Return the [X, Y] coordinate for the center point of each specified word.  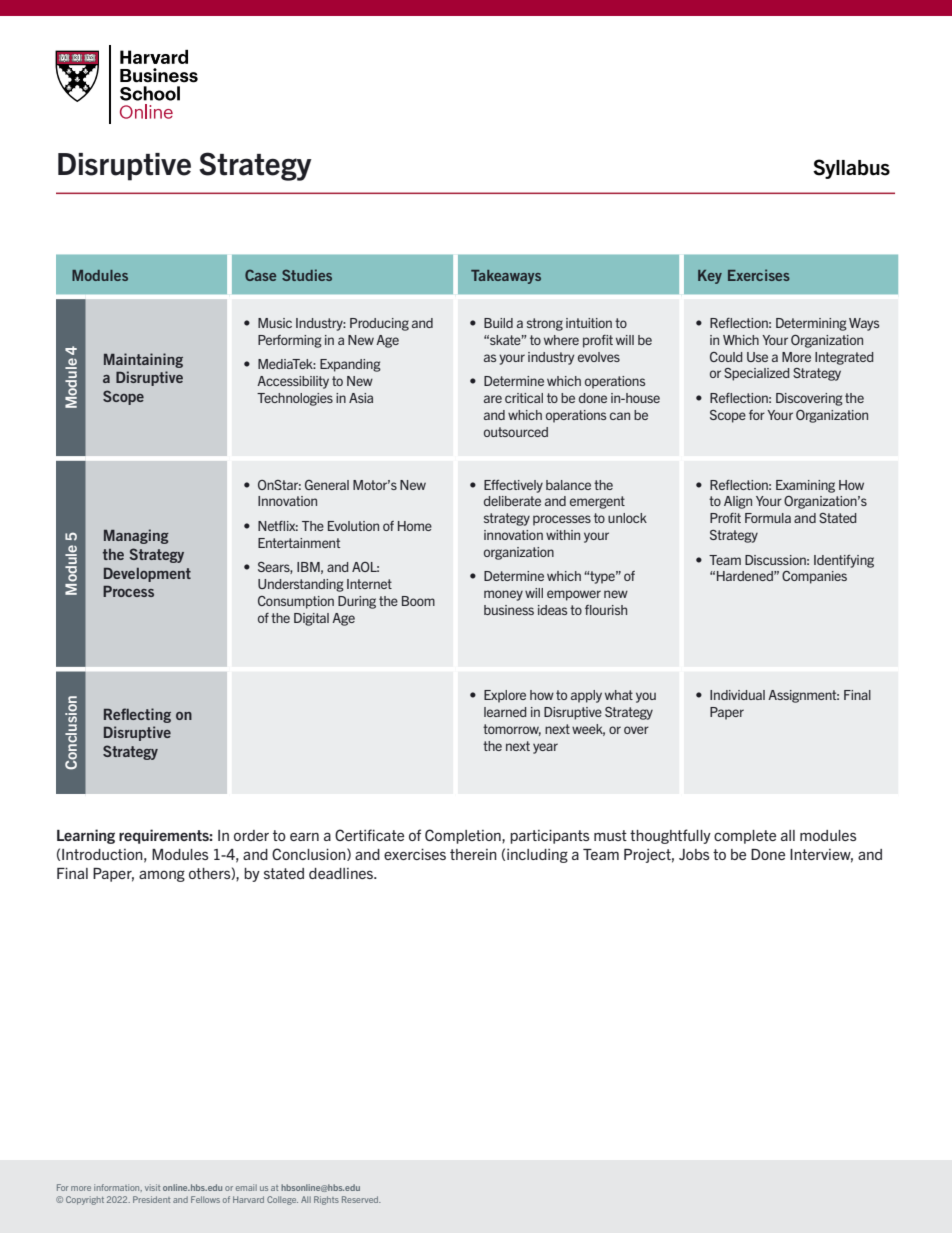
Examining [805, 486]
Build [498, 323]
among [162, 876]
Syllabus [851, 169]
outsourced [516, 432]
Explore [505, 696]
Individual [737, 695]
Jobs [694, 854]
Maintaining [143, 360]
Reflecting [137, 715]
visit [152, 1187]
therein [473, 854]
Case [260, 275]
